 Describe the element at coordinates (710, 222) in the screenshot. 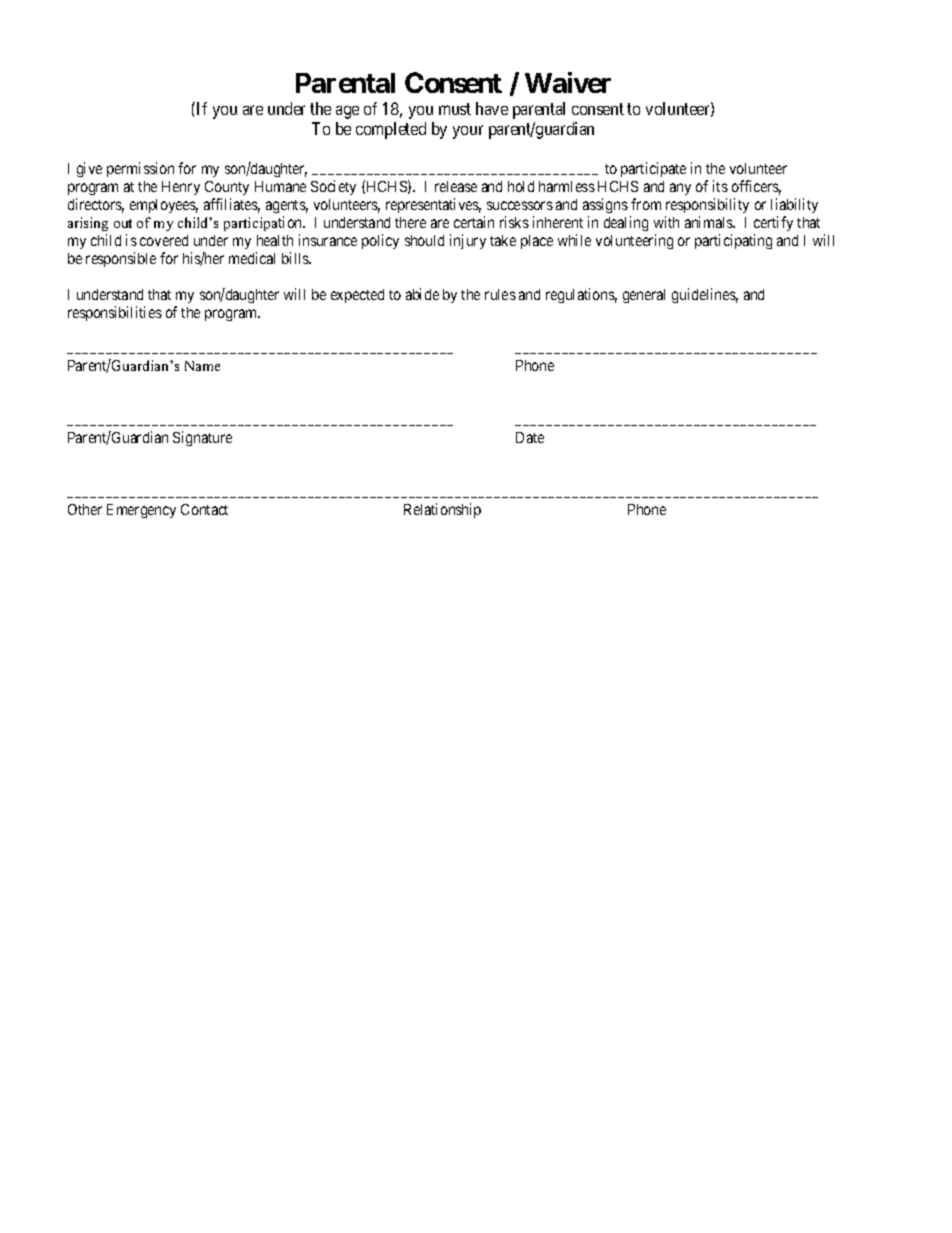

I see `animals` at that location.
